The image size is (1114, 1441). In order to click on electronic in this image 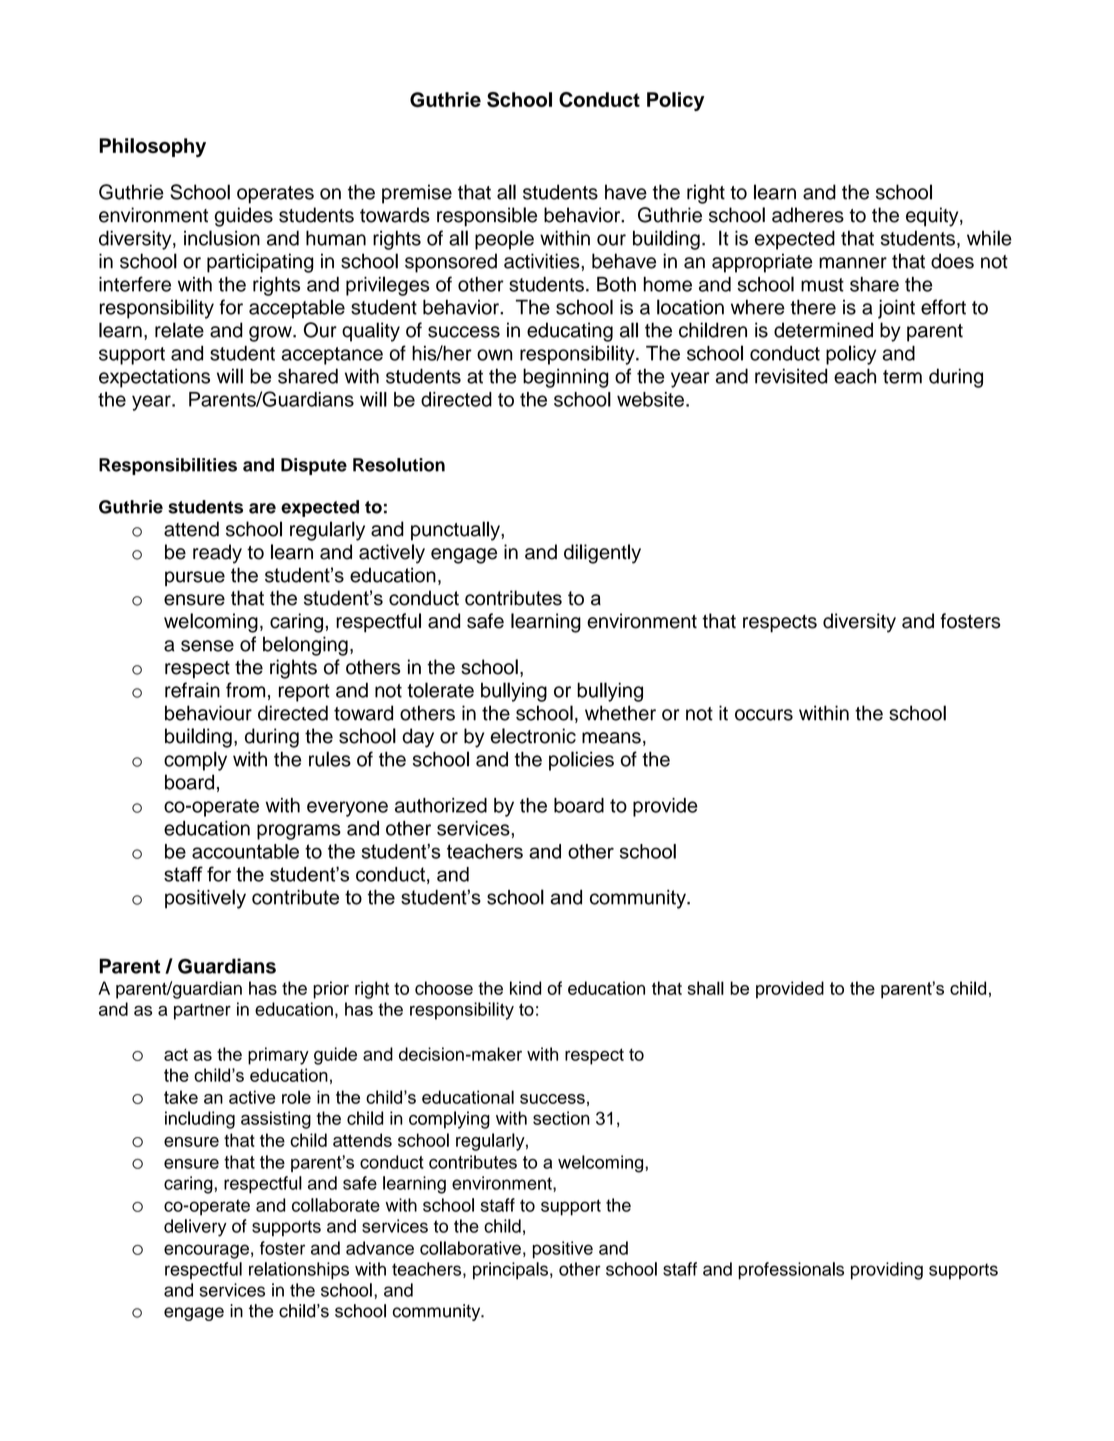, I will do `click(533, 736)`.
